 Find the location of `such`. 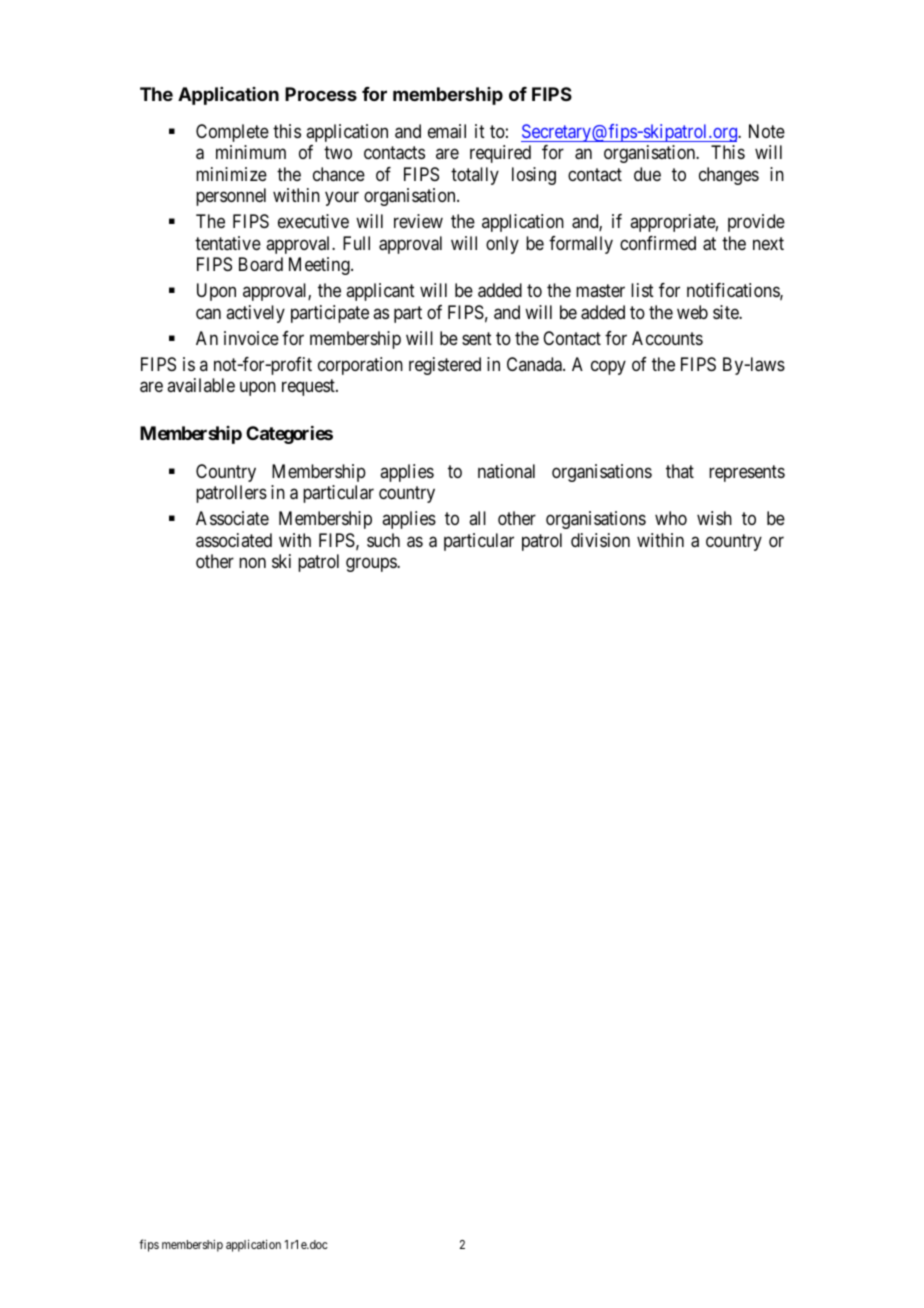

such is located at coordinates (383, 540).
